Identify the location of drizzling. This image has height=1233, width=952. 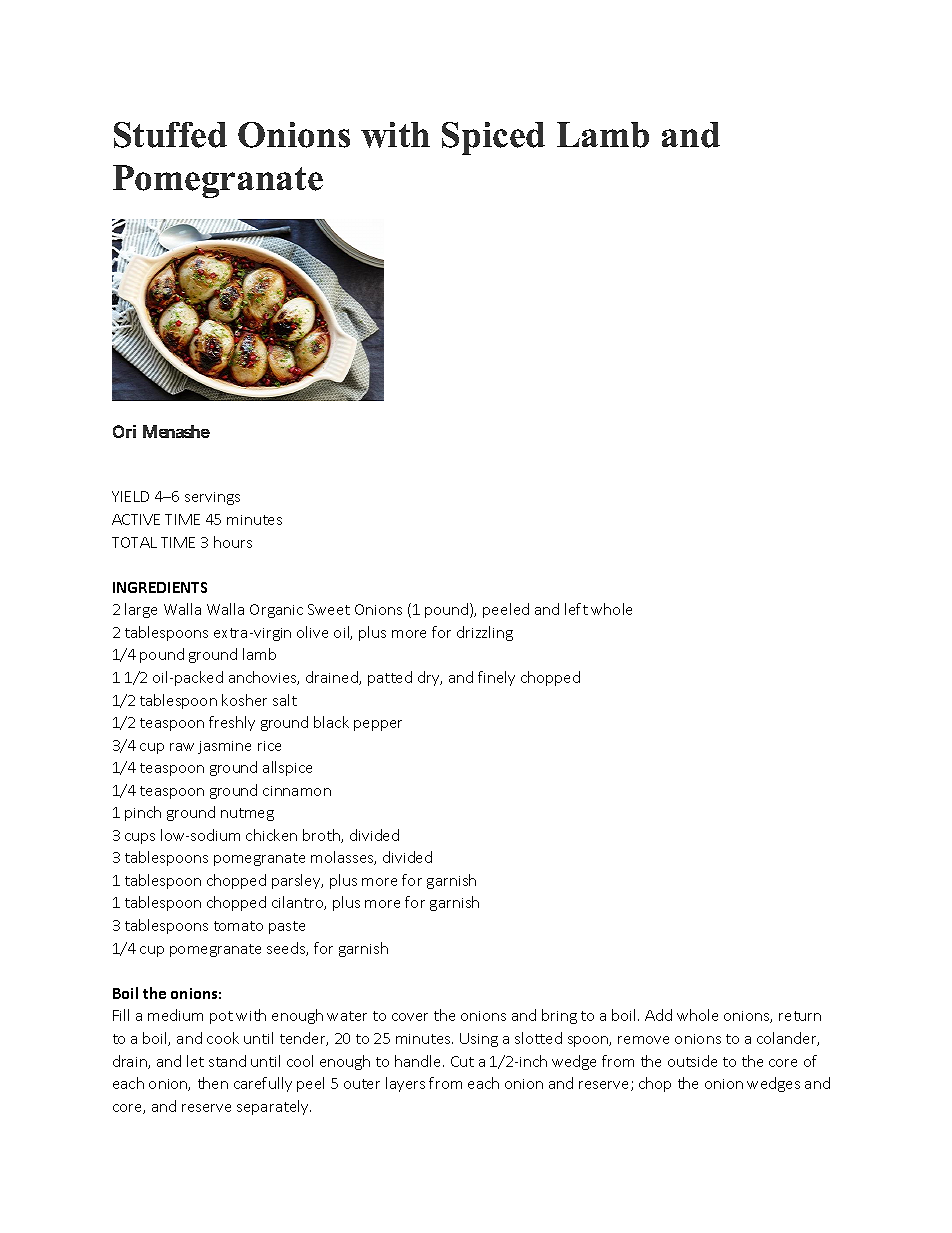
(485, 633).
